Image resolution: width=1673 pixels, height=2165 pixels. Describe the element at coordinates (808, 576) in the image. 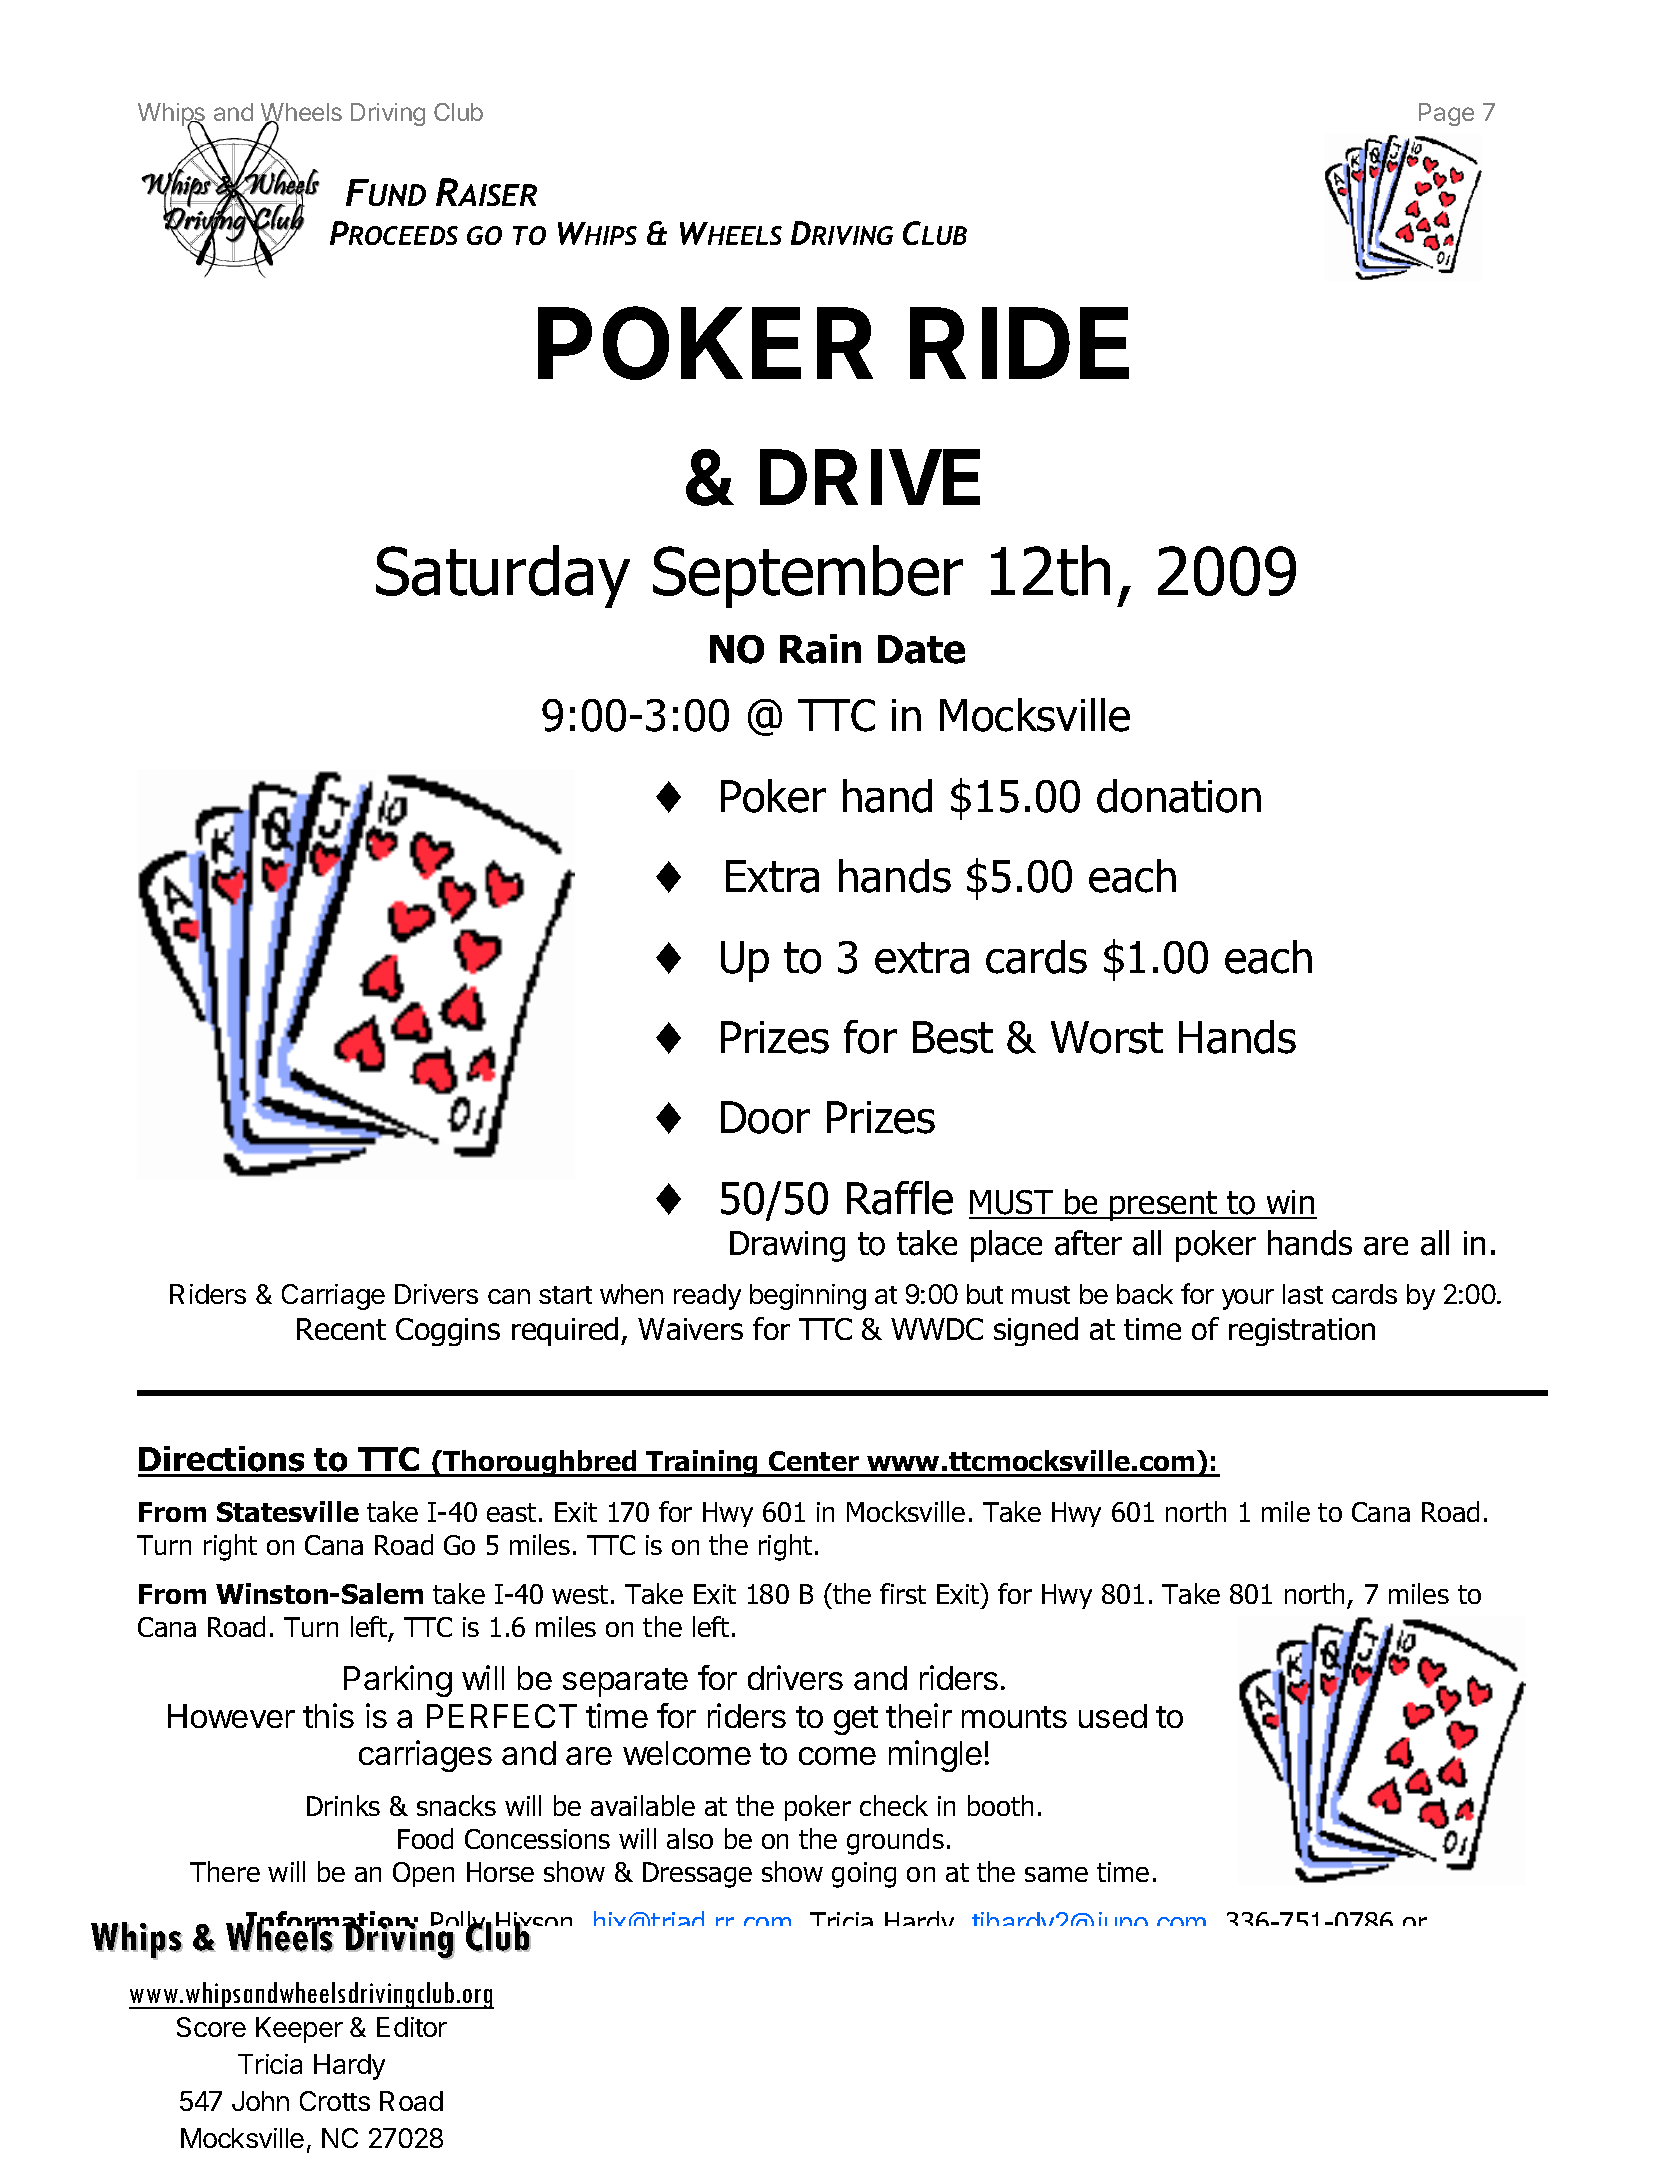

I see `September` at that location.
